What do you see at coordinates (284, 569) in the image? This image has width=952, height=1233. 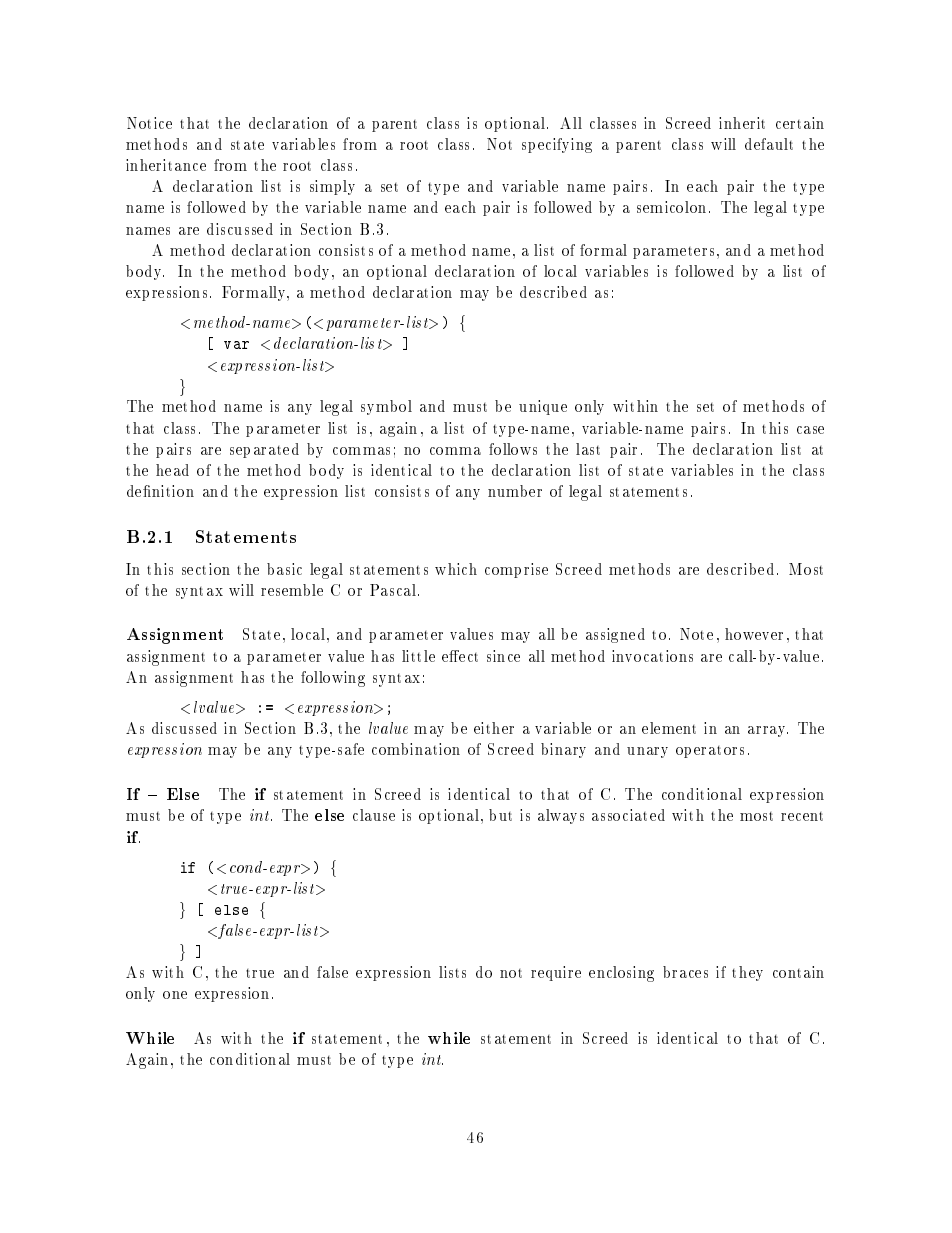 I see `basic` at bounding box center [284, 569].
